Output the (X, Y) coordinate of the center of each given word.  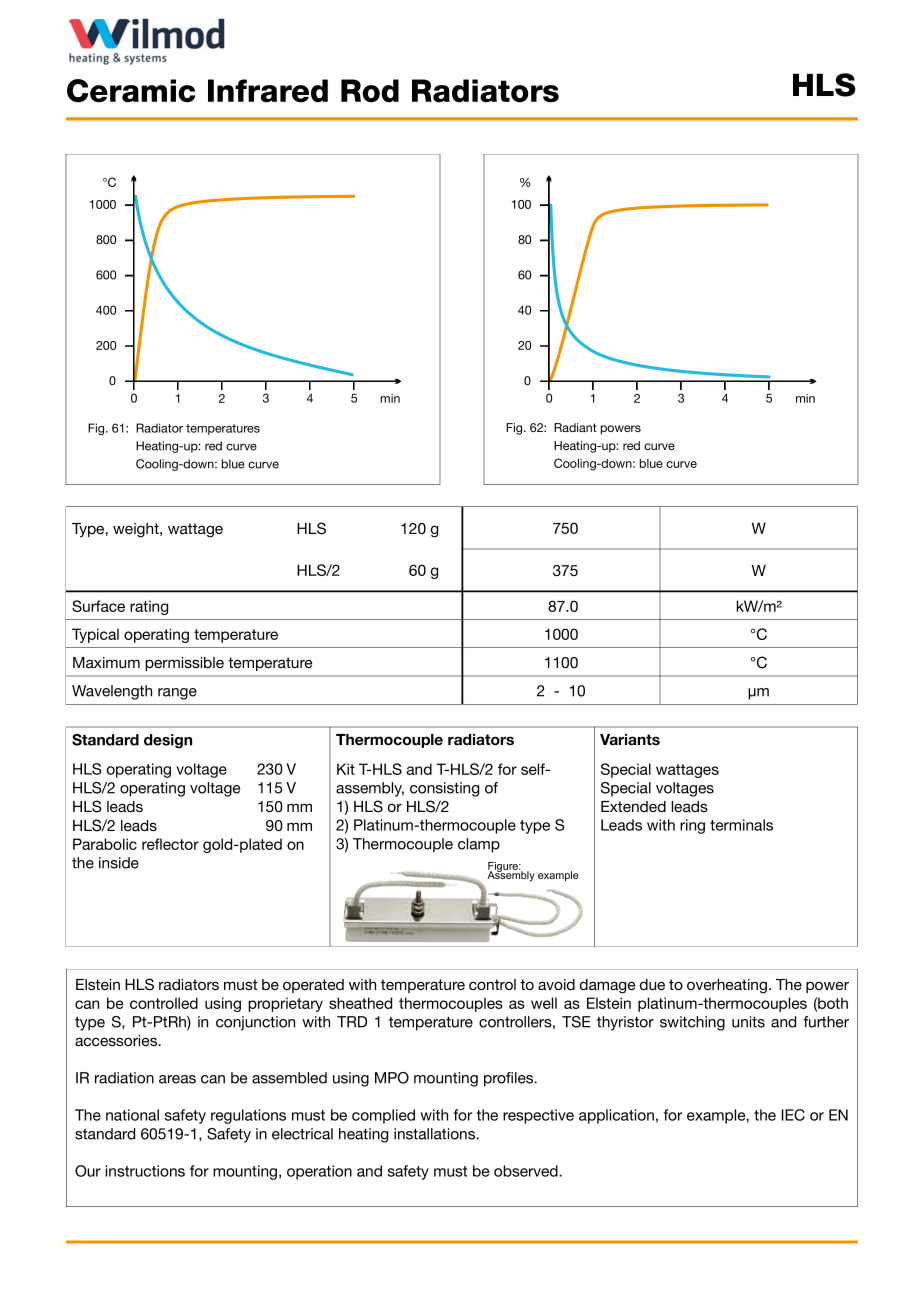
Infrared (268, 91)
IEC (793, 1115)
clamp (479, 845)
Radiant (575, 427)
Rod (370, 91)
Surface (98, 606)
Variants (630, 740)
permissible (184, 664)
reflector (170, 844)
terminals (741, 825)
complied (383, 1116)
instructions (145, 1171)
